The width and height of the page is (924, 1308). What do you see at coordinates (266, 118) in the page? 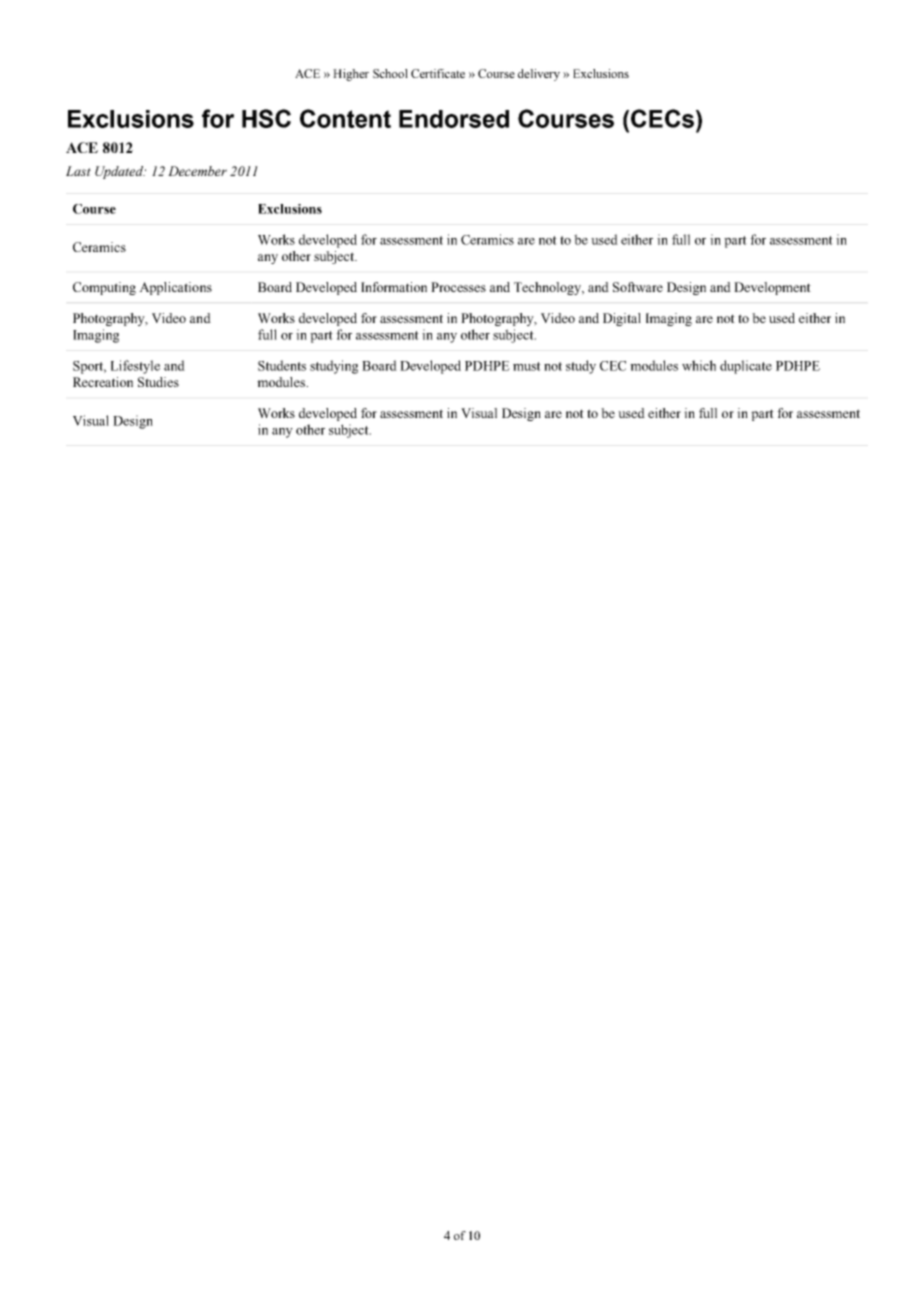
I see `HSC` at bounding box center [266, 118].
